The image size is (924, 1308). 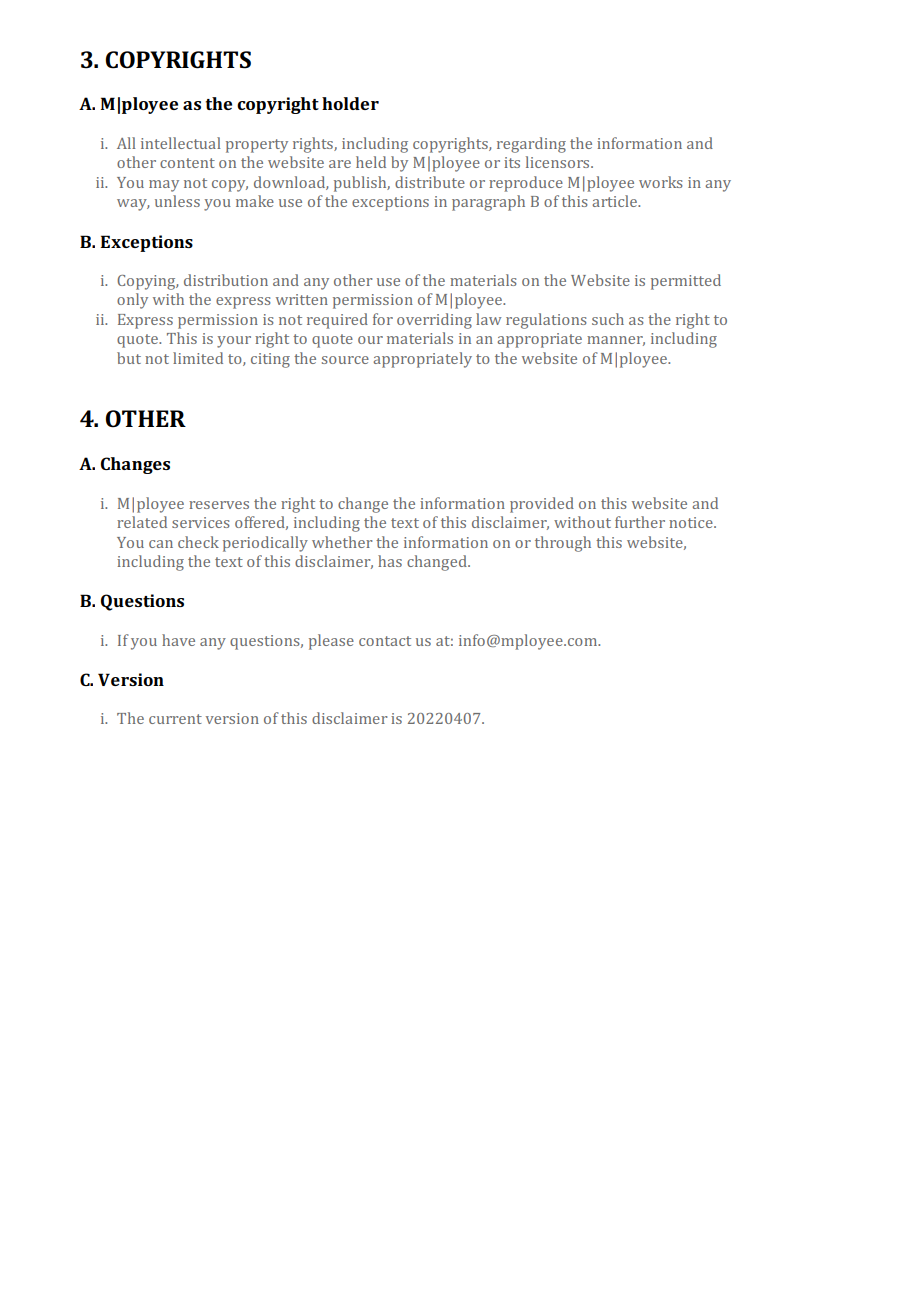 I want to click on intellectual, so click(x=181, y=143).
